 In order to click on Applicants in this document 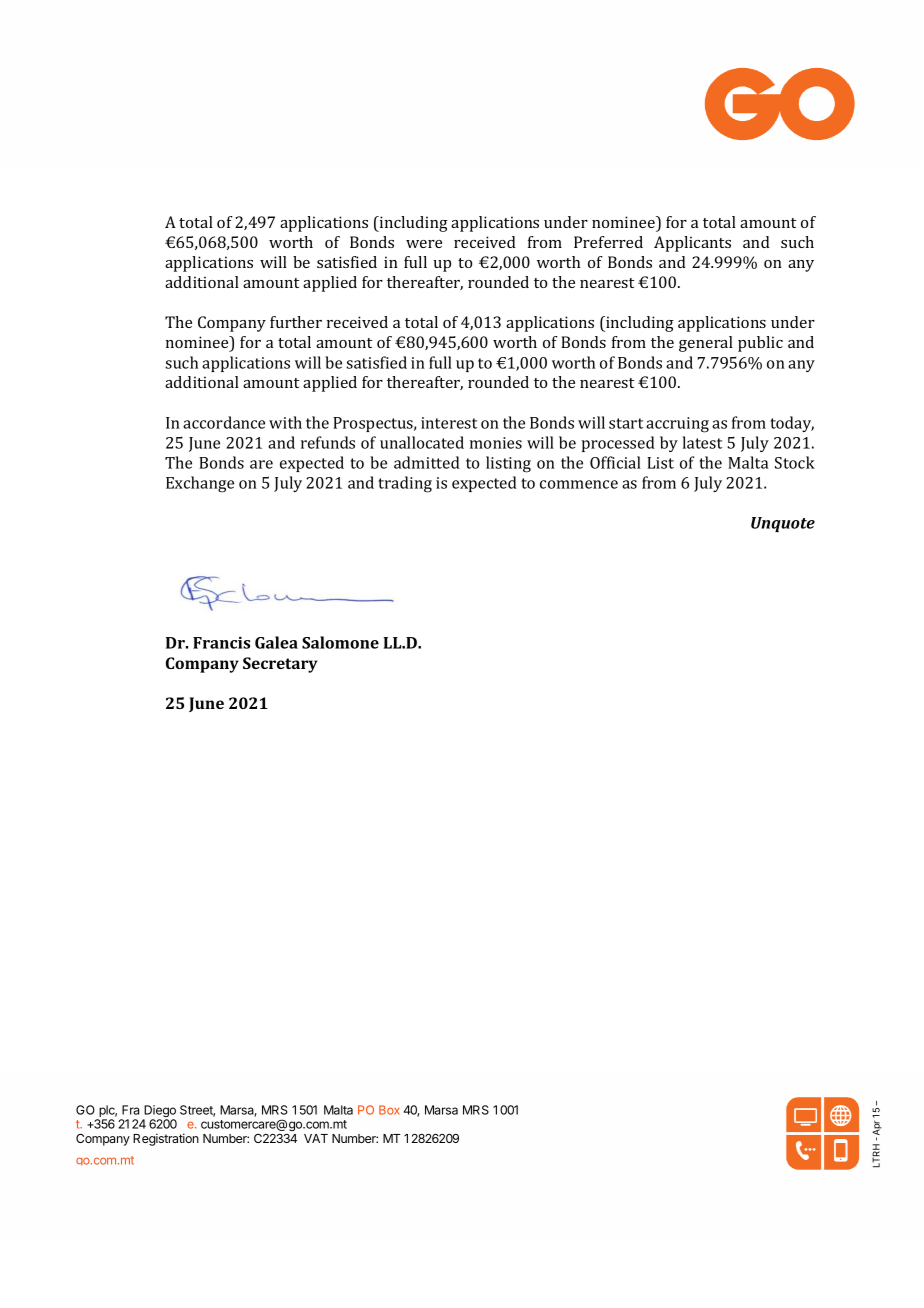, I will do `click(692, 244)`.
